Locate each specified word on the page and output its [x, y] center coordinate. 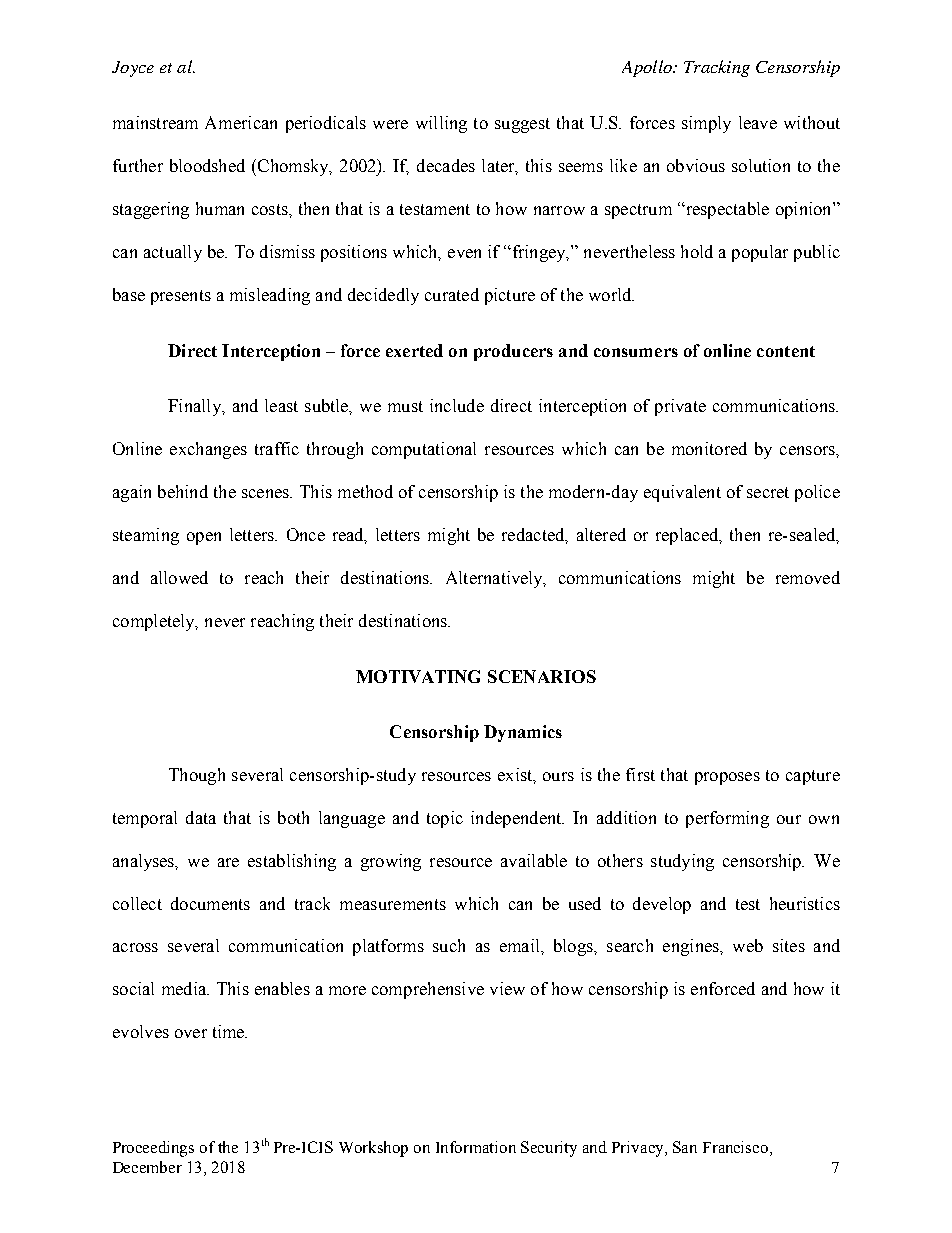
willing [441, 124]
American [241, 122]
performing [727, 819]
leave [758, 122]
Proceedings [153, 1149]
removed [808, 577]
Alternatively [496, 579]
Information [476, 1147]
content [786, 351]
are [228, 862]
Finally [195, 407]
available [534, 860]
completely [155, 622]
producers [513, 352]
